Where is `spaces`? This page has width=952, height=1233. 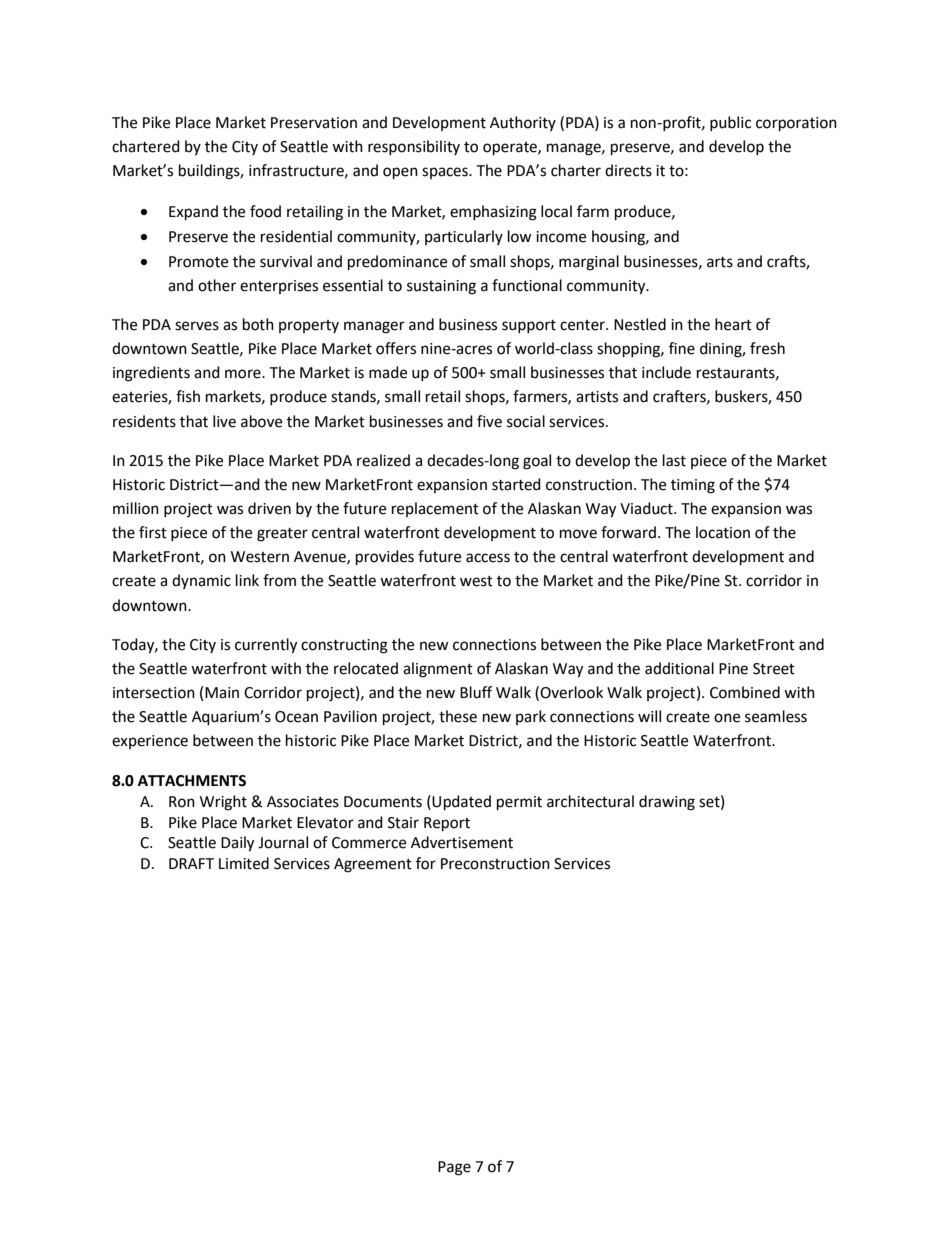
spaces is located at coordinates (446, 173).
